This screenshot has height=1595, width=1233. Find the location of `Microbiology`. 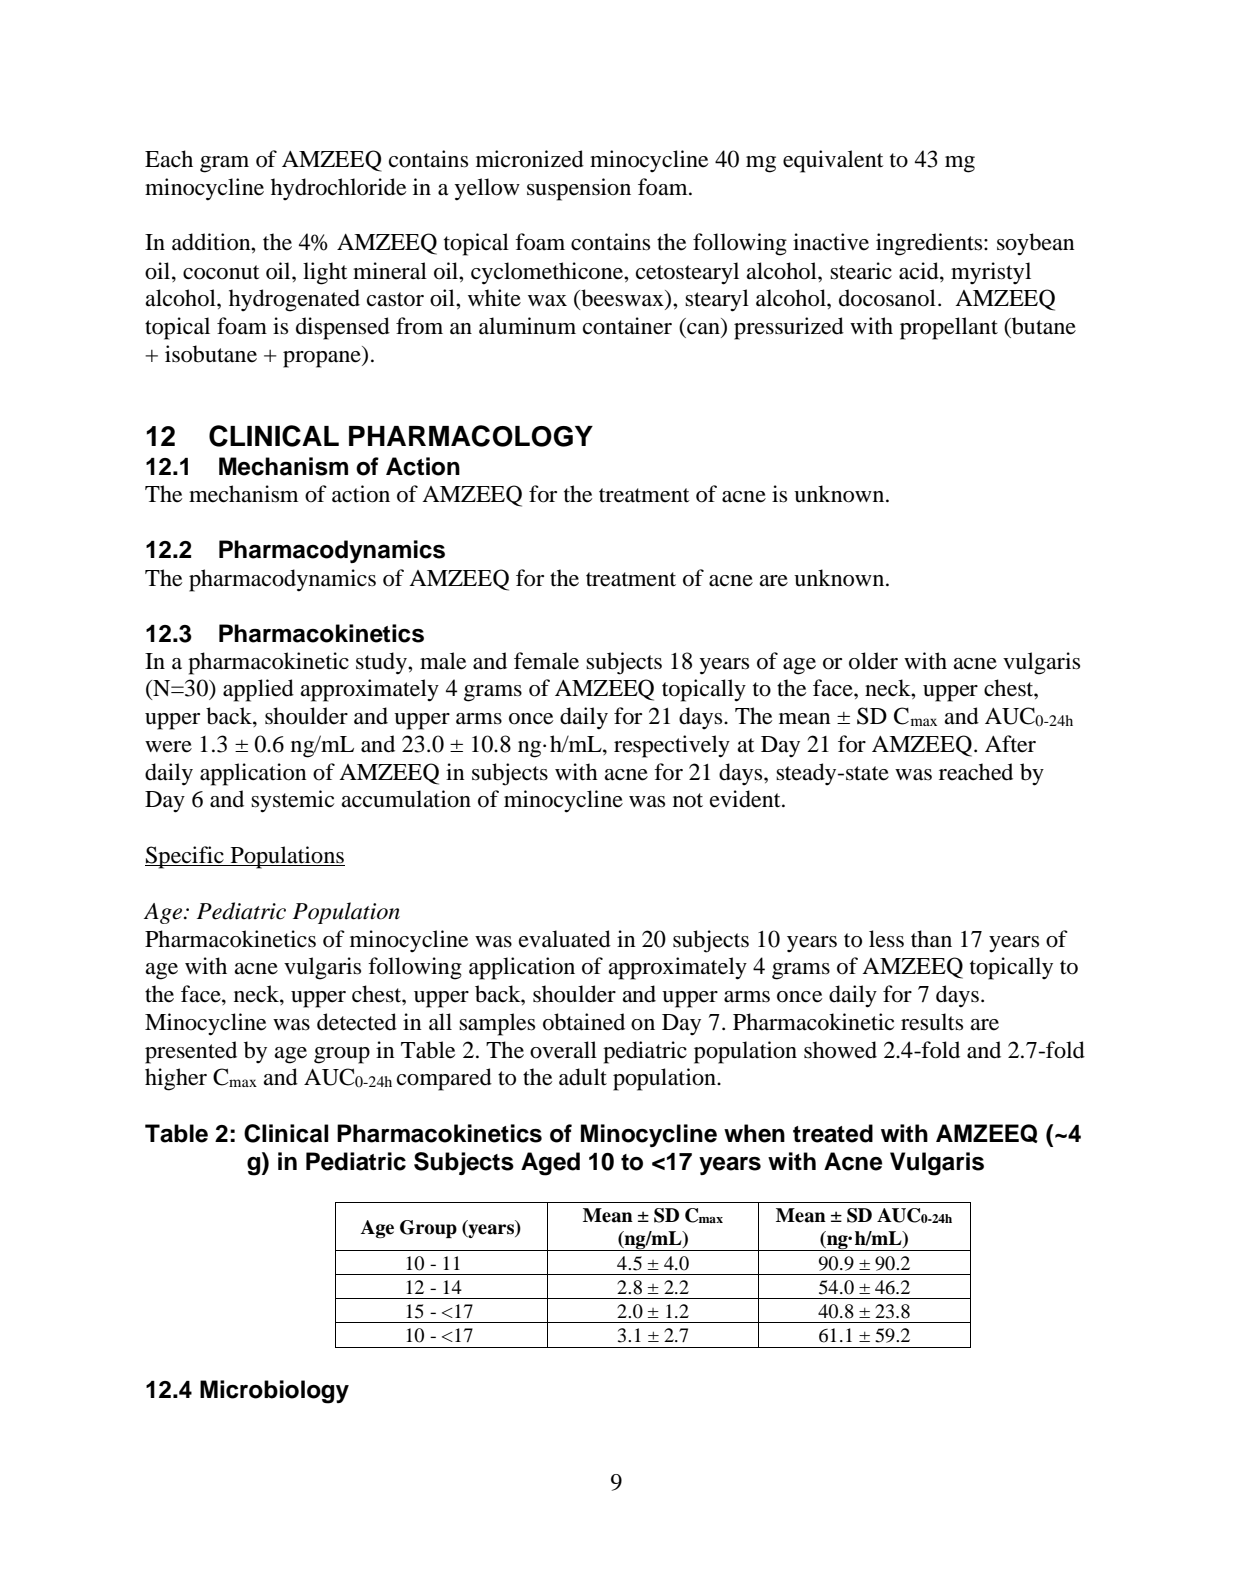

Microbiology is located at coordinates (274, 1392).
